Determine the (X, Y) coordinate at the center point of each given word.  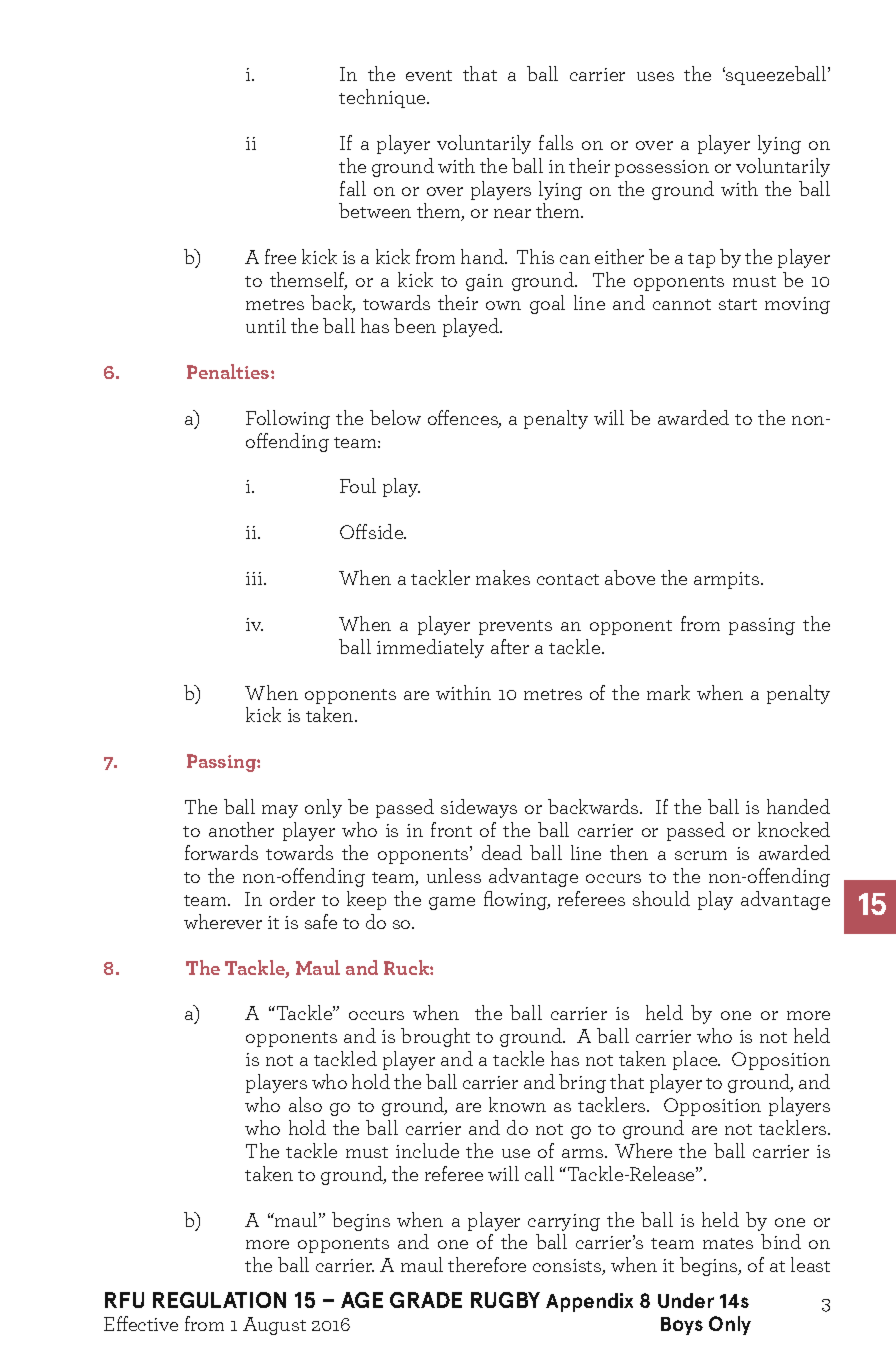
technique (383, 98)
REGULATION (219, 1300)
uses (655, 76)
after (510, 646)
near (512, 213)
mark (668, 692)
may (280, 811)
